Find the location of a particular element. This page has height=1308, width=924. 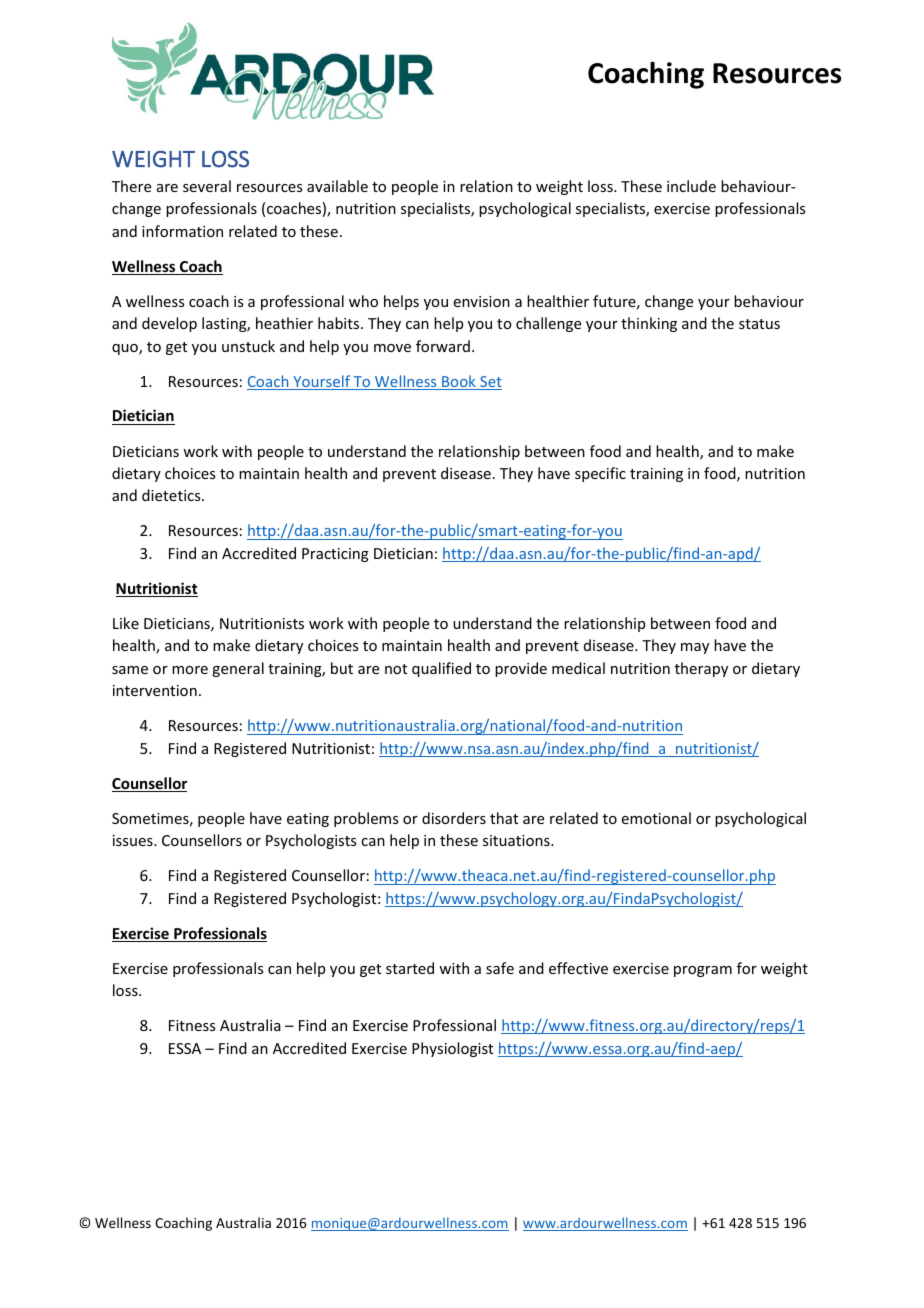

Book is located at coordinates (459, 382).
